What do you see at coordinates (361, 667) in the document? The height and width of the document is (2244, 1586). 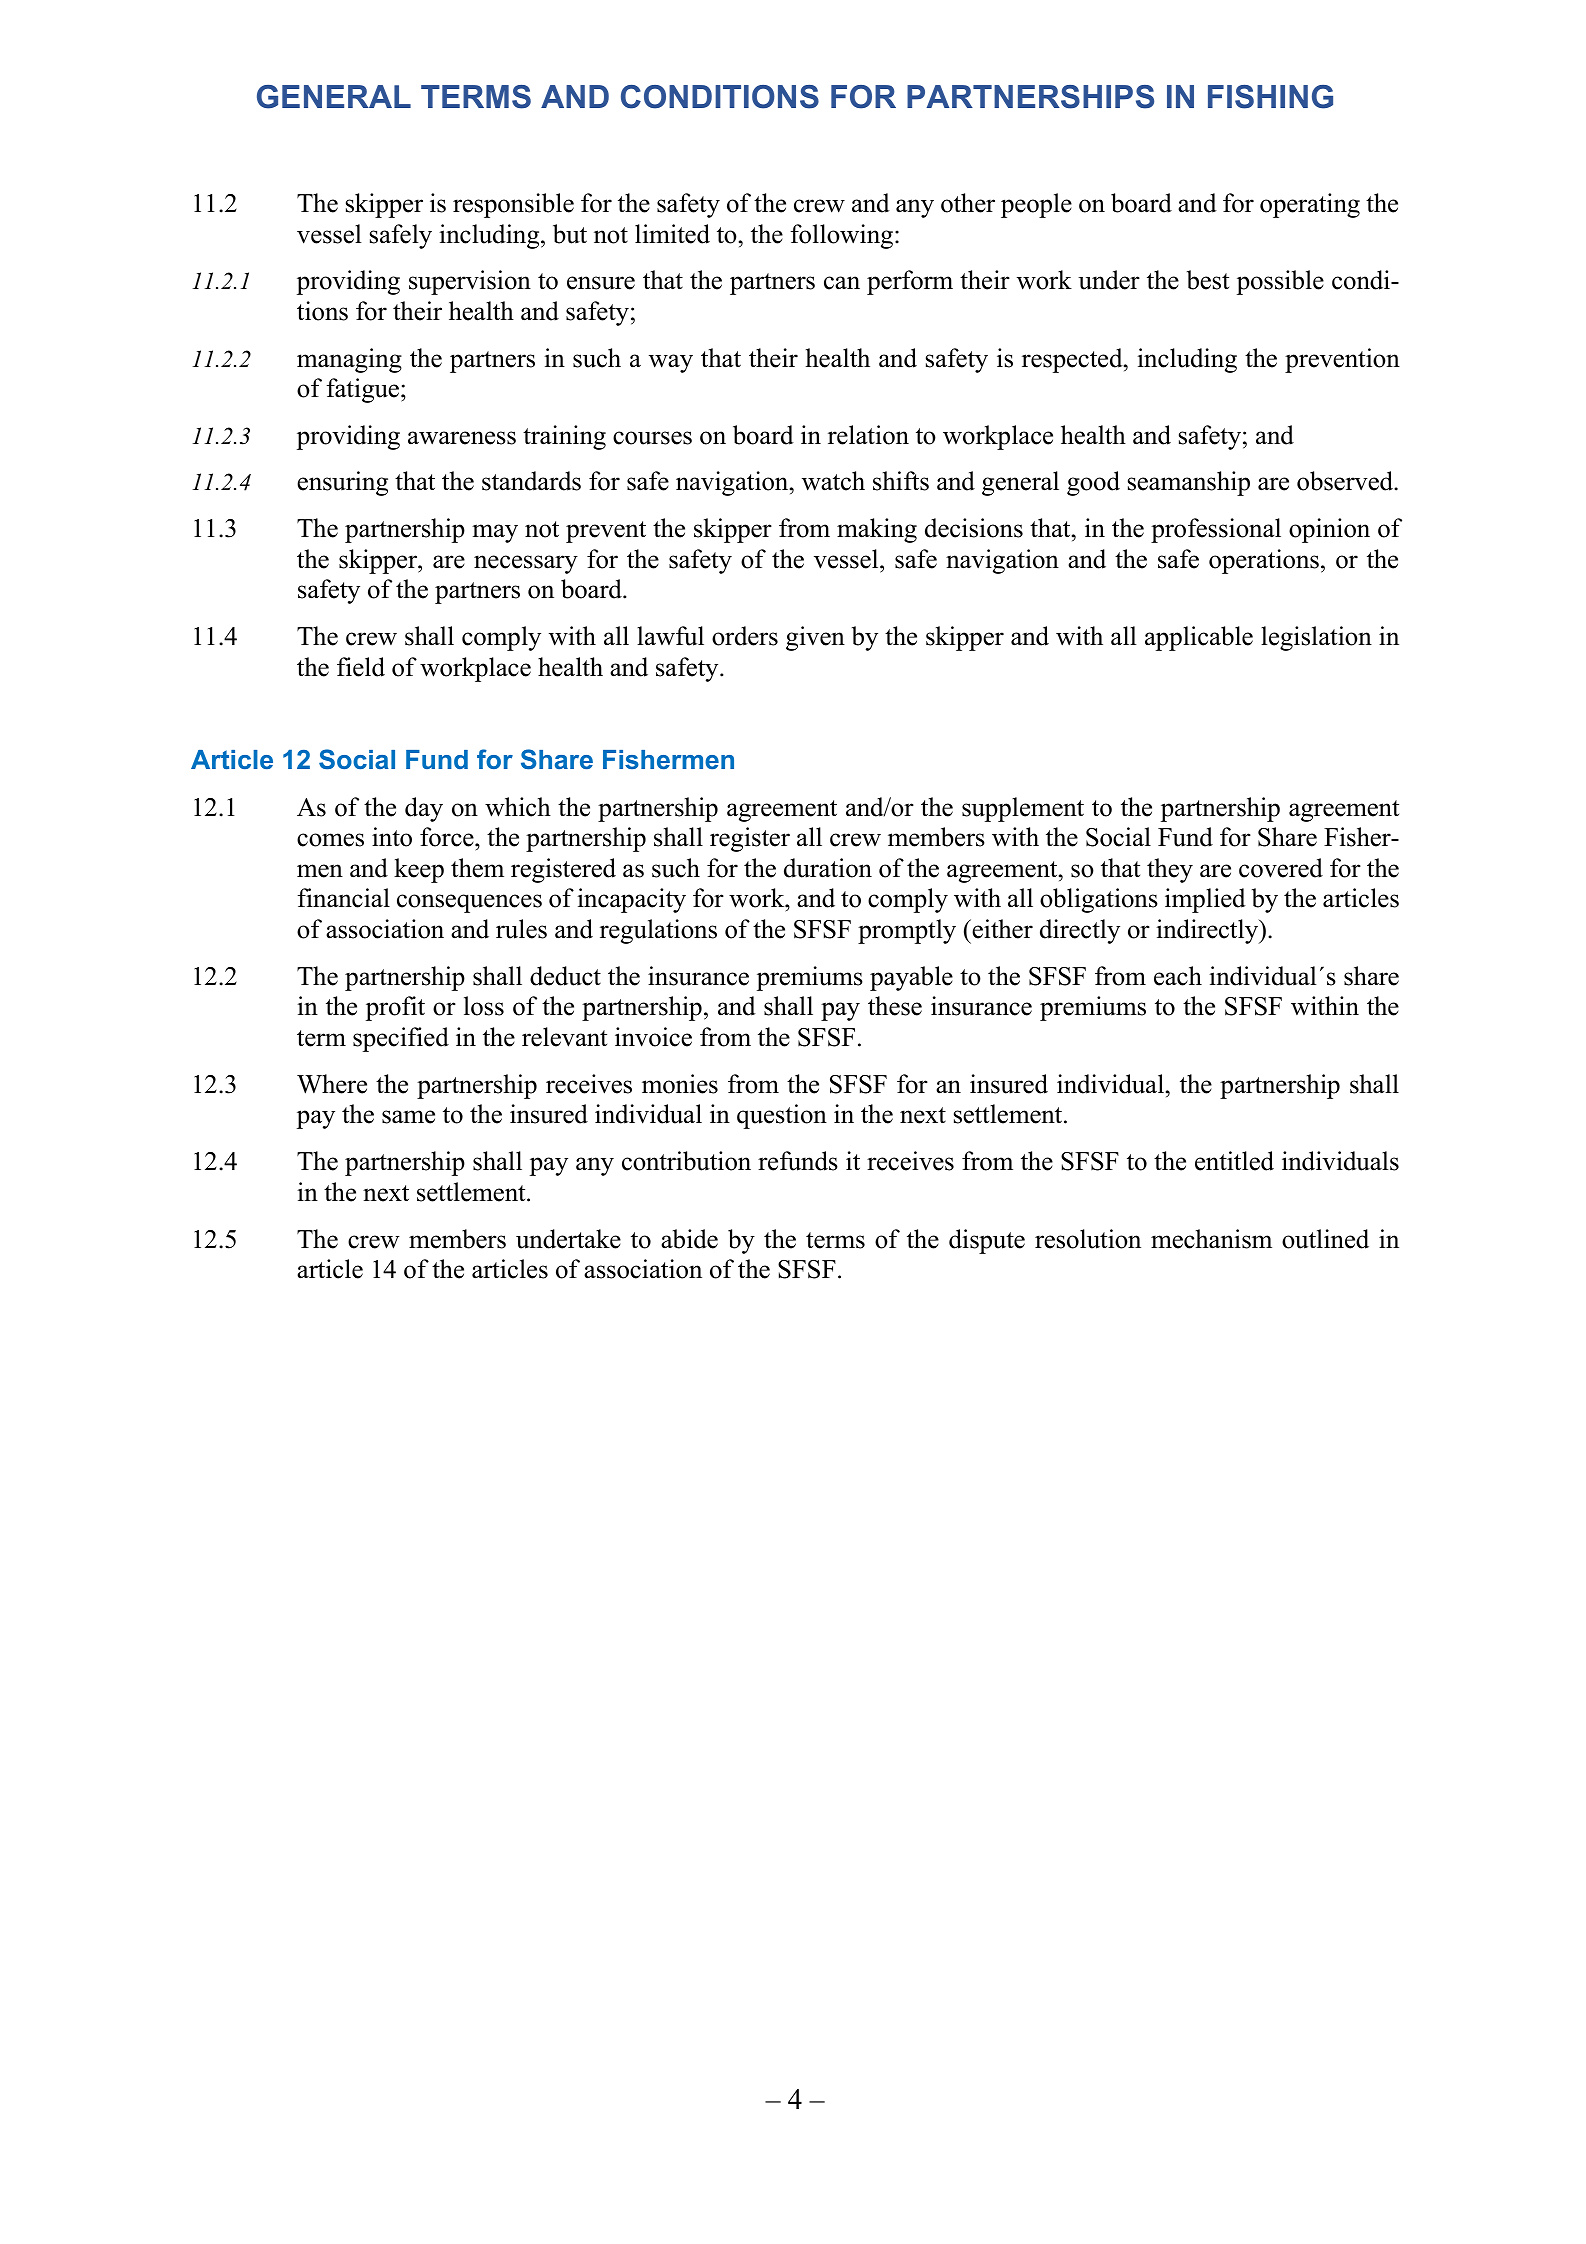 I see `field` at bounding box center [361, 667].
